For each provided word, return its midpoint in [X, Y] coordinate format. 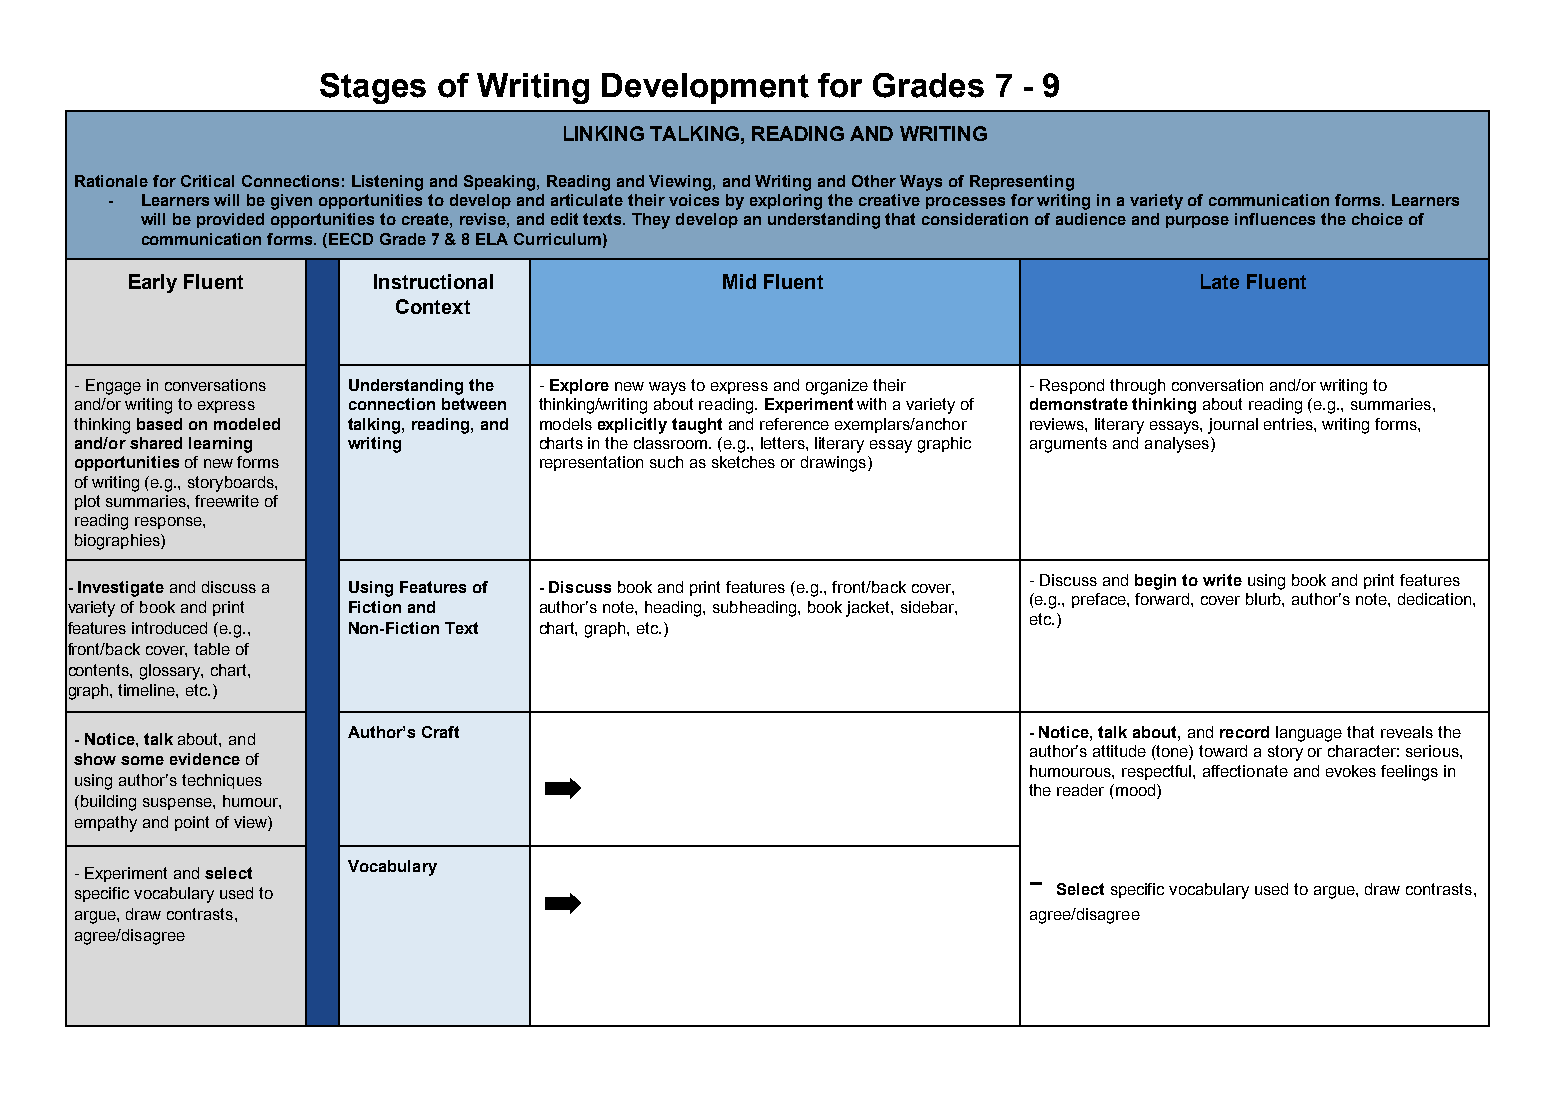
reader [1080, 790]
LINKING [604, 133]
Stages [373, 88]
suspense [178, 804]
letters [784, 443]
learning [220, 445]
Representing [1022, 183]
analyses [1178, 445]
